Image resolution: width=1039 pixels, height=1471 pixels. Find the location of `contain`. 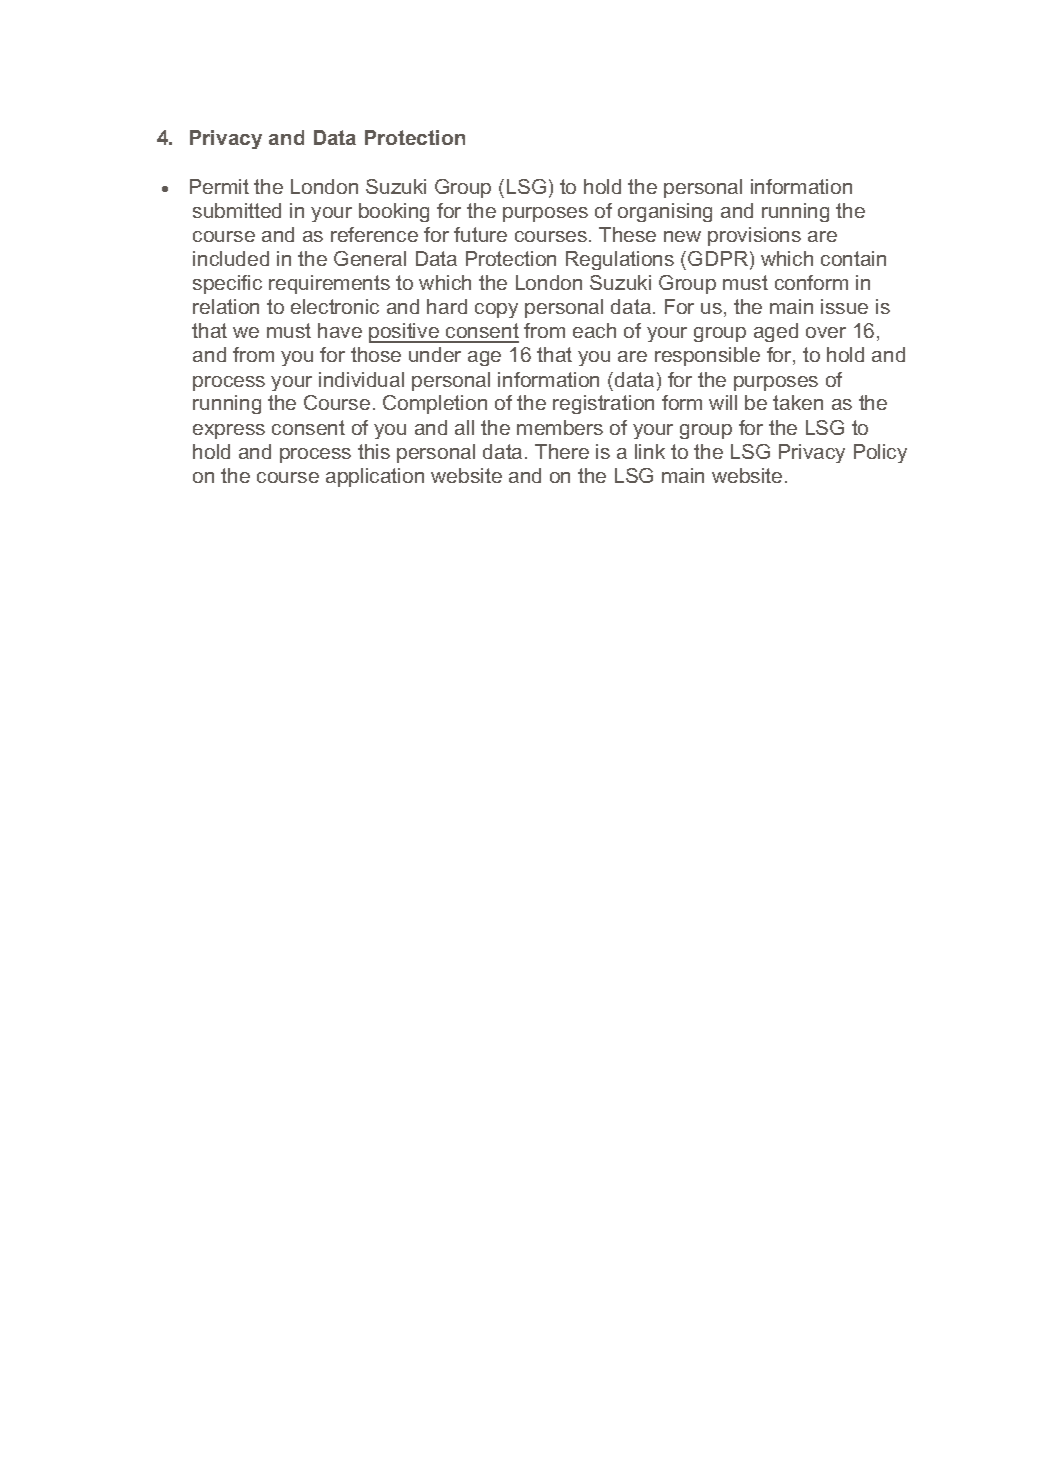

contain is located at coordinates (853, 258).
